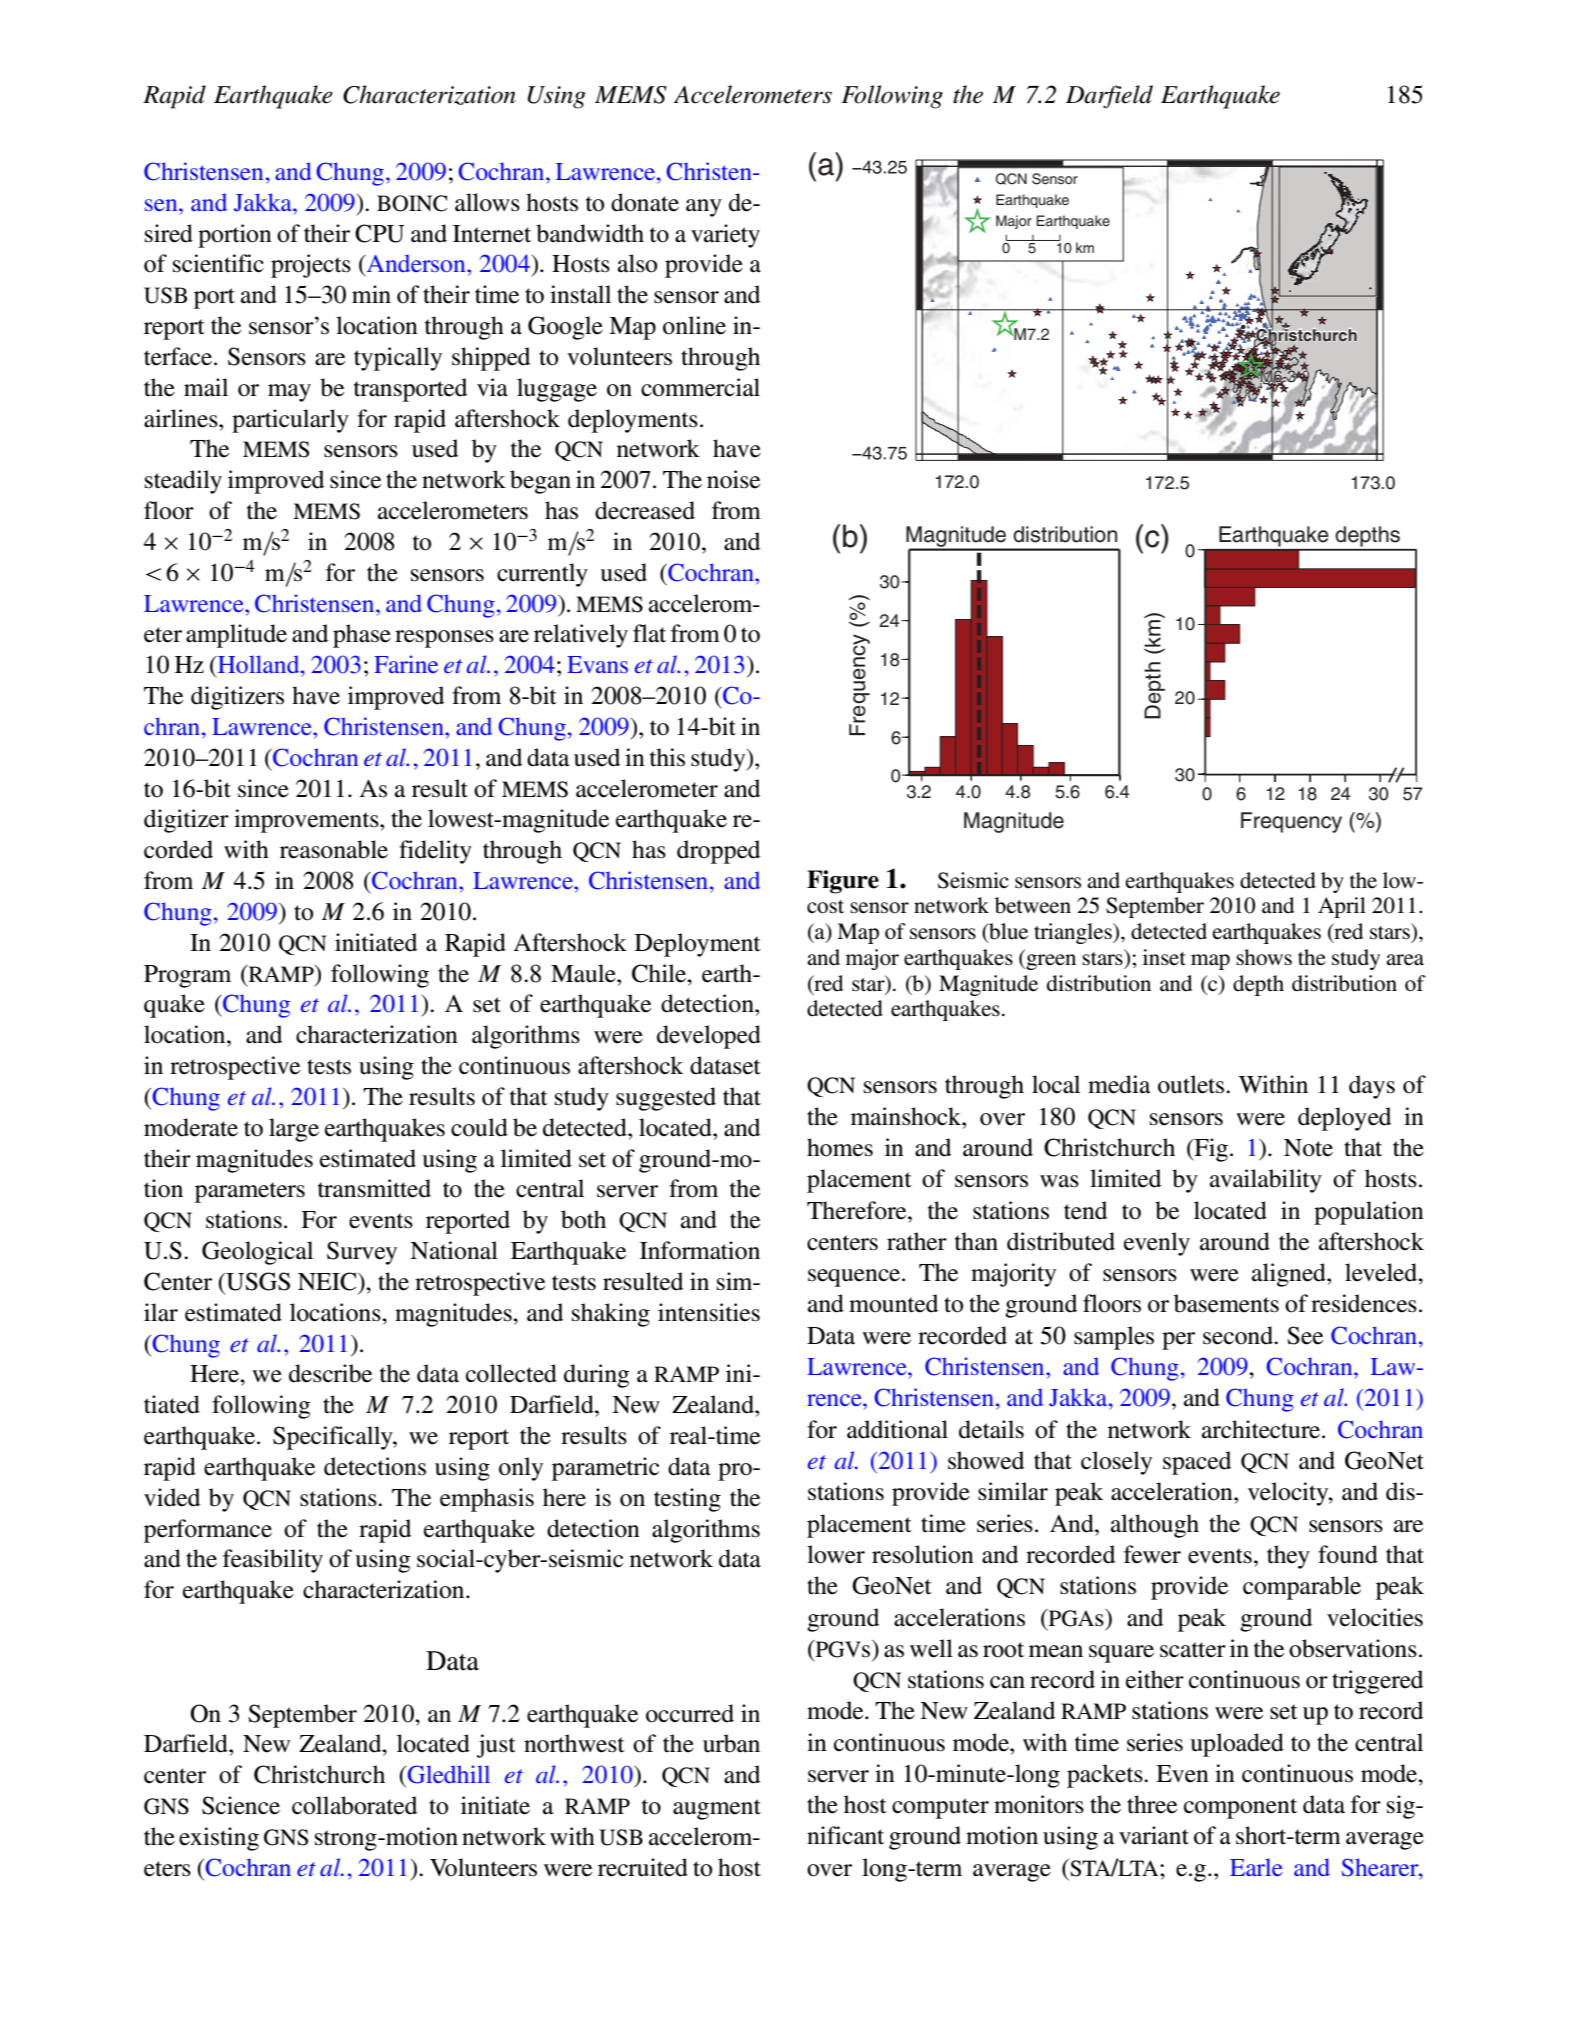 The image size is (1573, 2035). Describe the element at coordinates (1192, 1084) in the page. I see `outlets` at that location.
